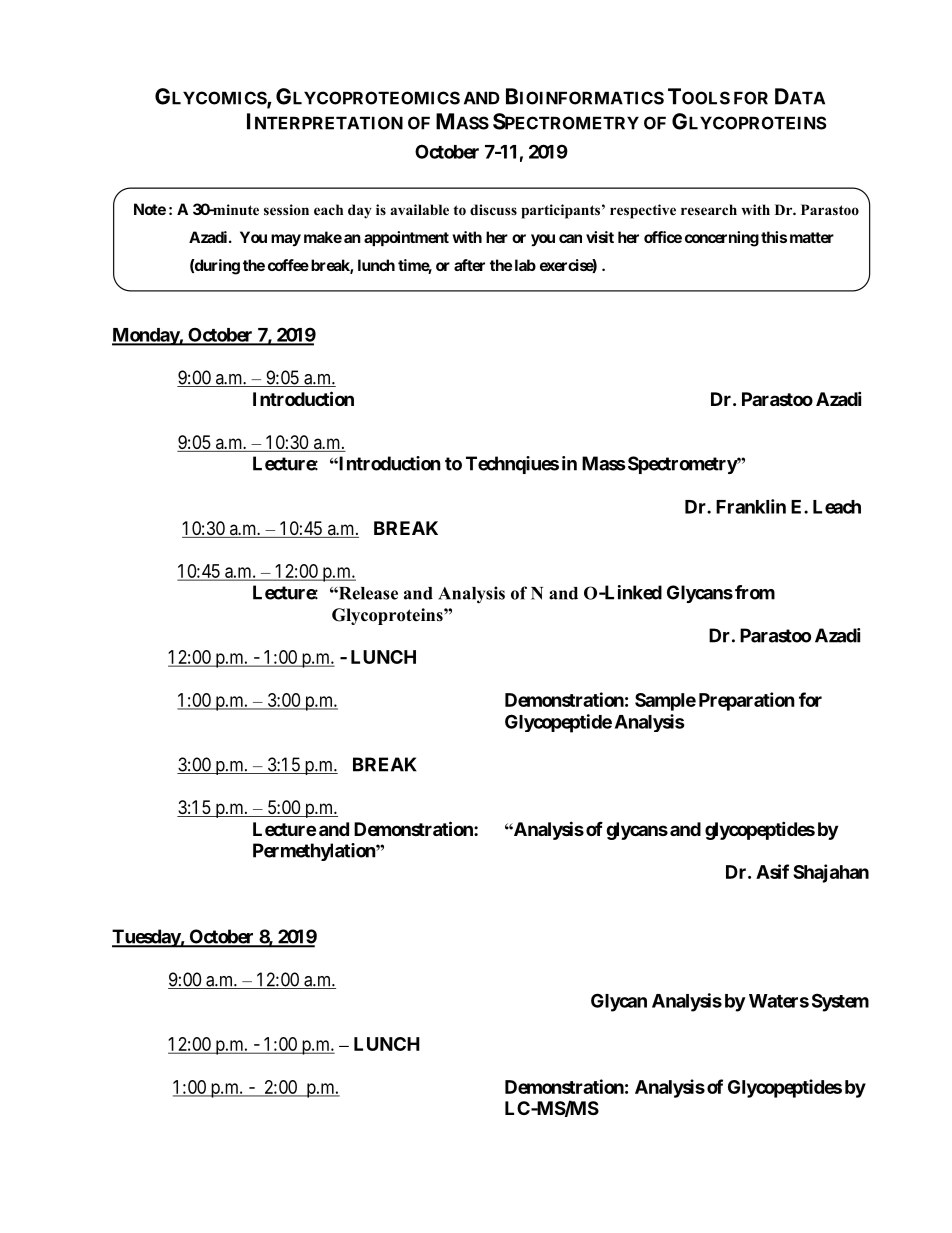 This document has width=952, height=1233. Describe the element at coordinates (406, 238) in the document. I see `appointment` at that location.
